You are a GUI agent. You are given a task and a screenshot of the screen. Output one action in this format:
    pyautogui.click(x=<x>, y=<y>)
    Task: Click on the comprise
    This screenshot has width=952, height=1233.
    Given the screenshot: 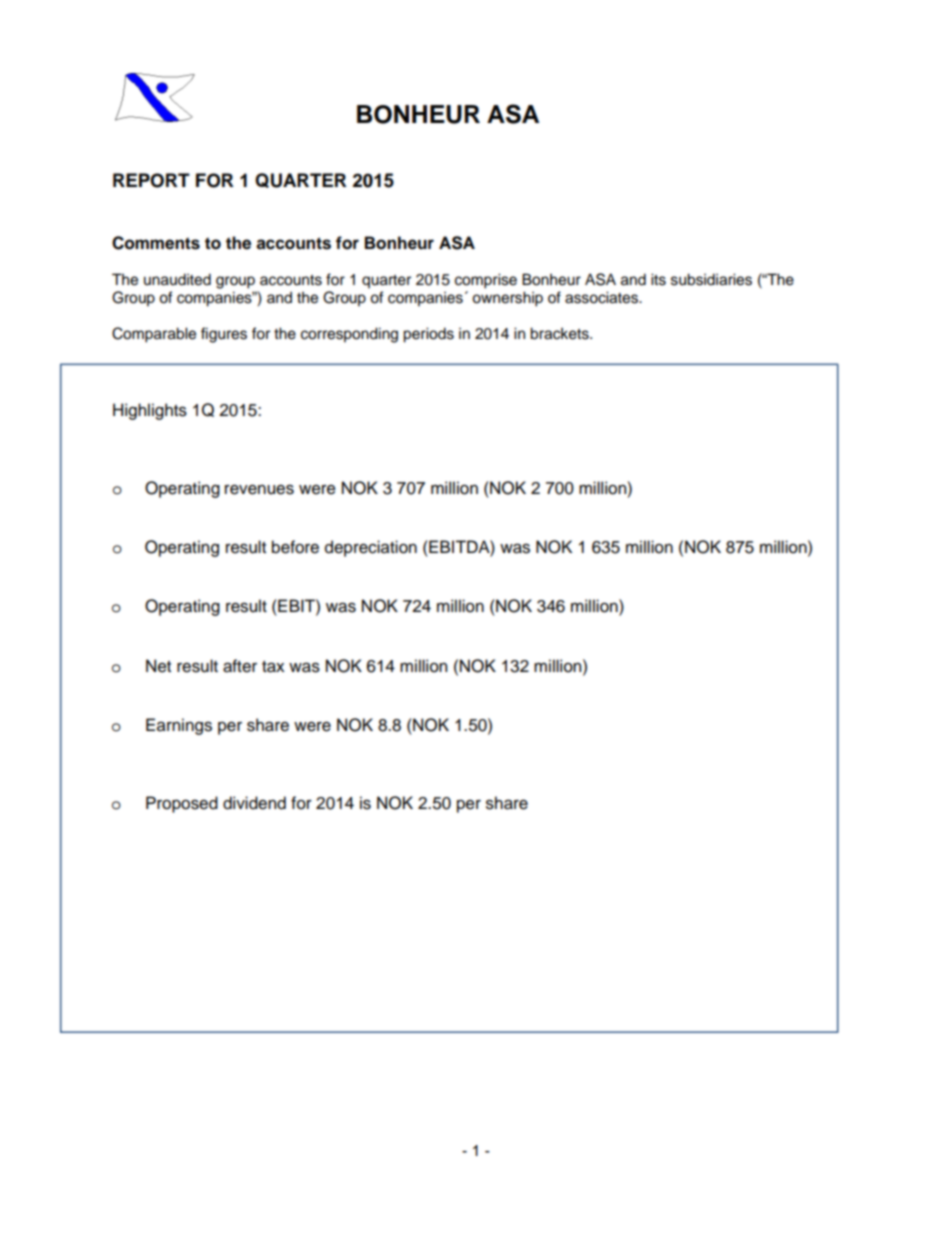 What is the action you would take?
    pyautogui.click(x=486, y=281)
